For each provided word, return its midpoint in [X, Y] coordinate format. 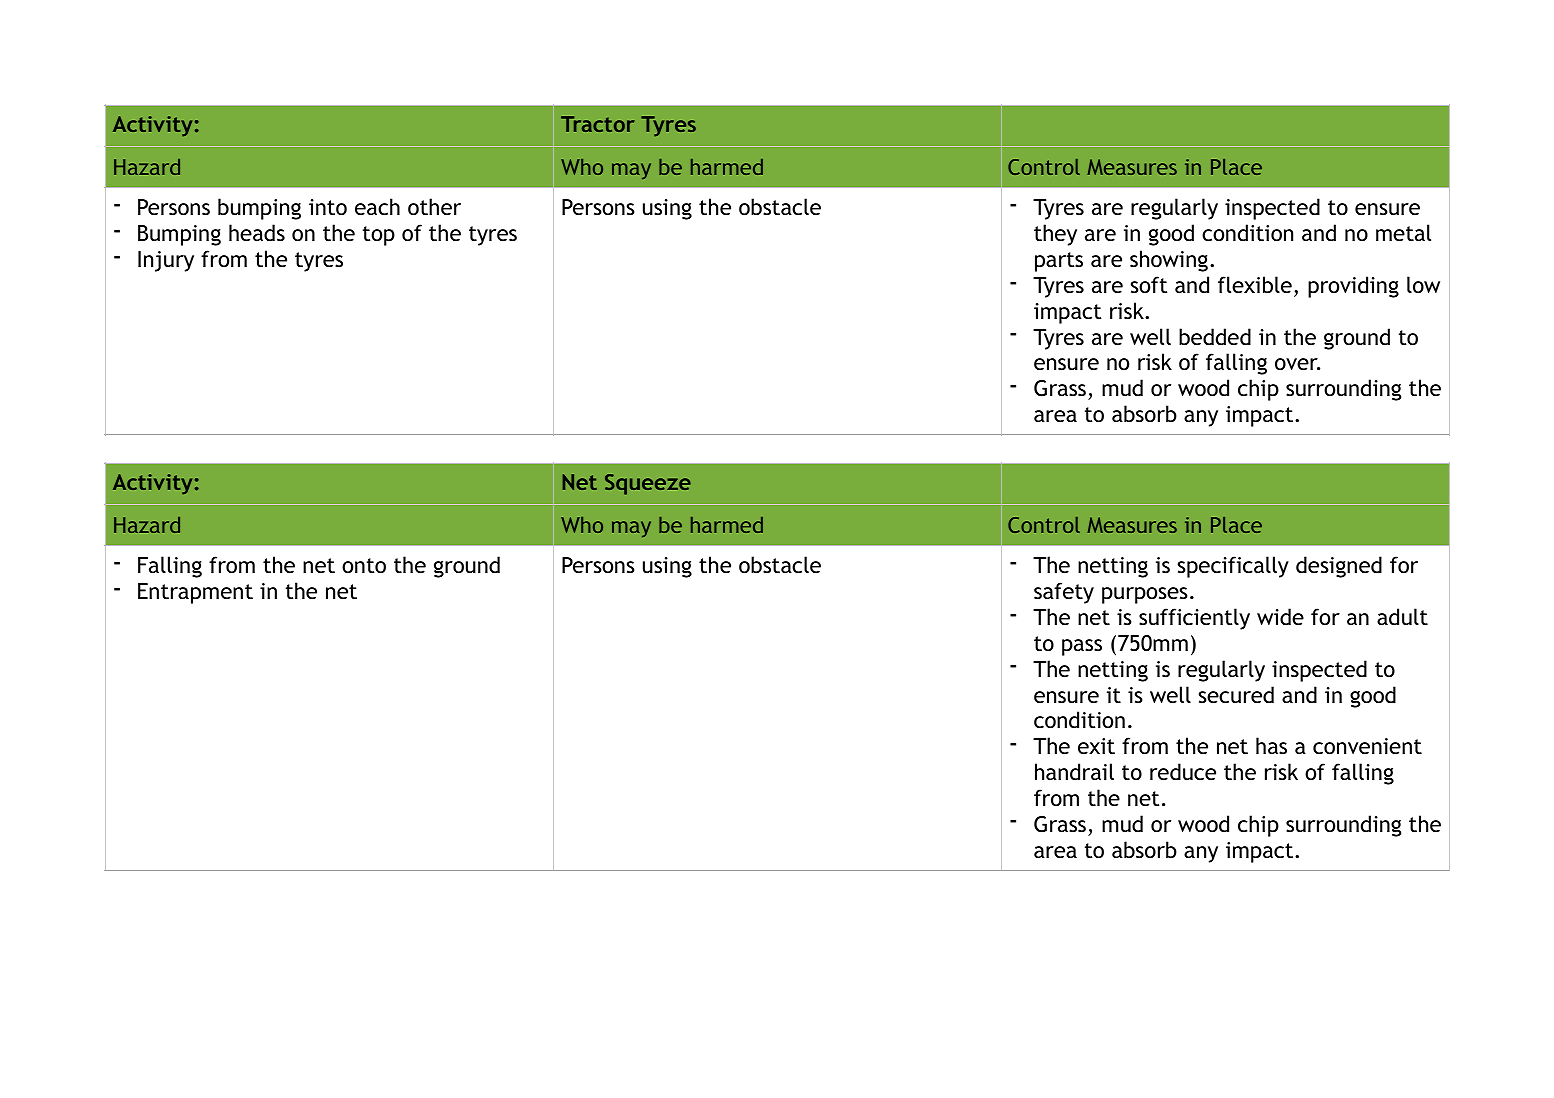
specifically [1233, 567]
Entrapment [195, 593]
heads [257, 232]
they [1055, 235]
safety [1064, 593]
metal [1403, 233]
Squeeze [648, 484]
